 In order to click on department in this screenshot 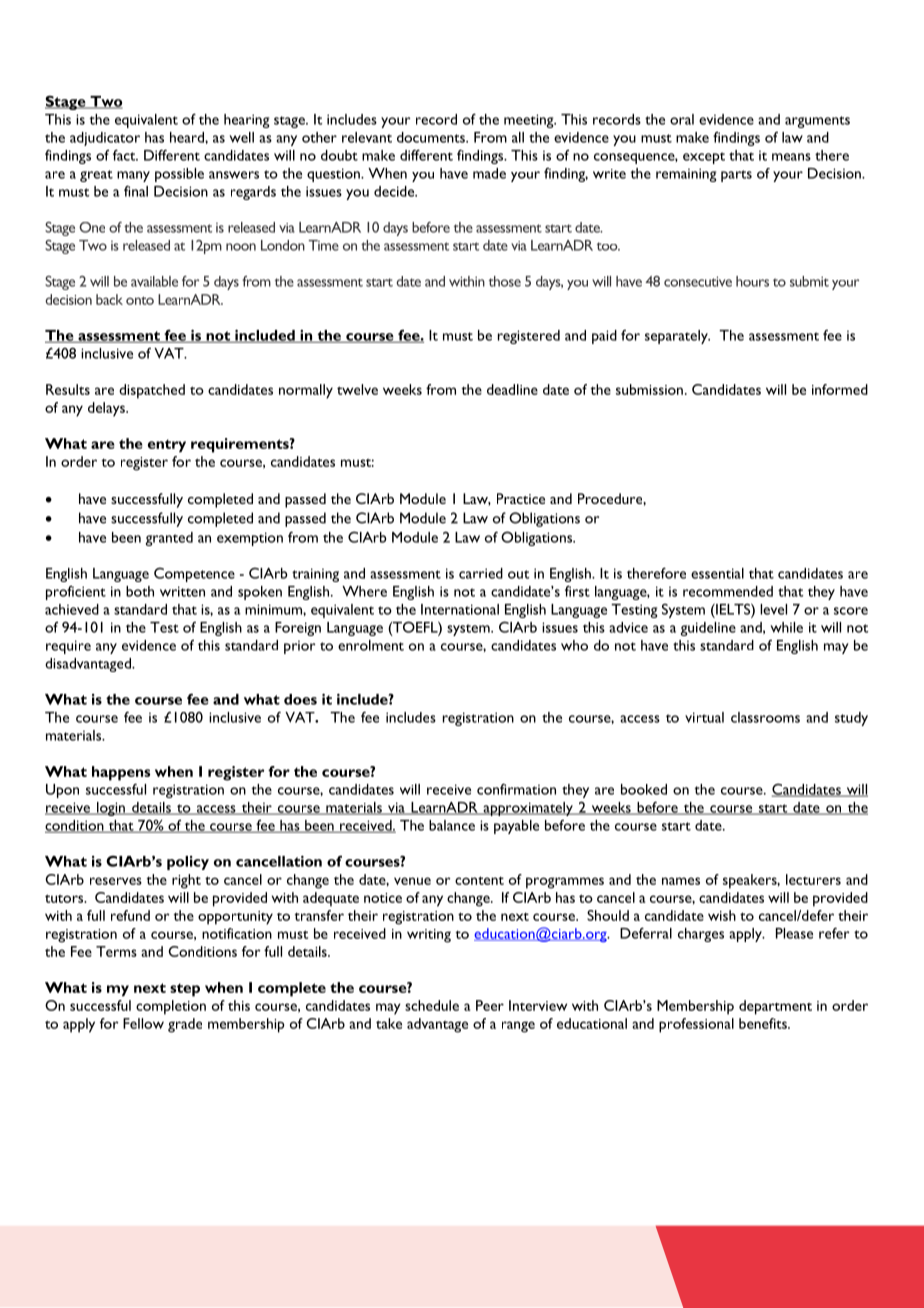, I will do `click(775, 1007)`.
